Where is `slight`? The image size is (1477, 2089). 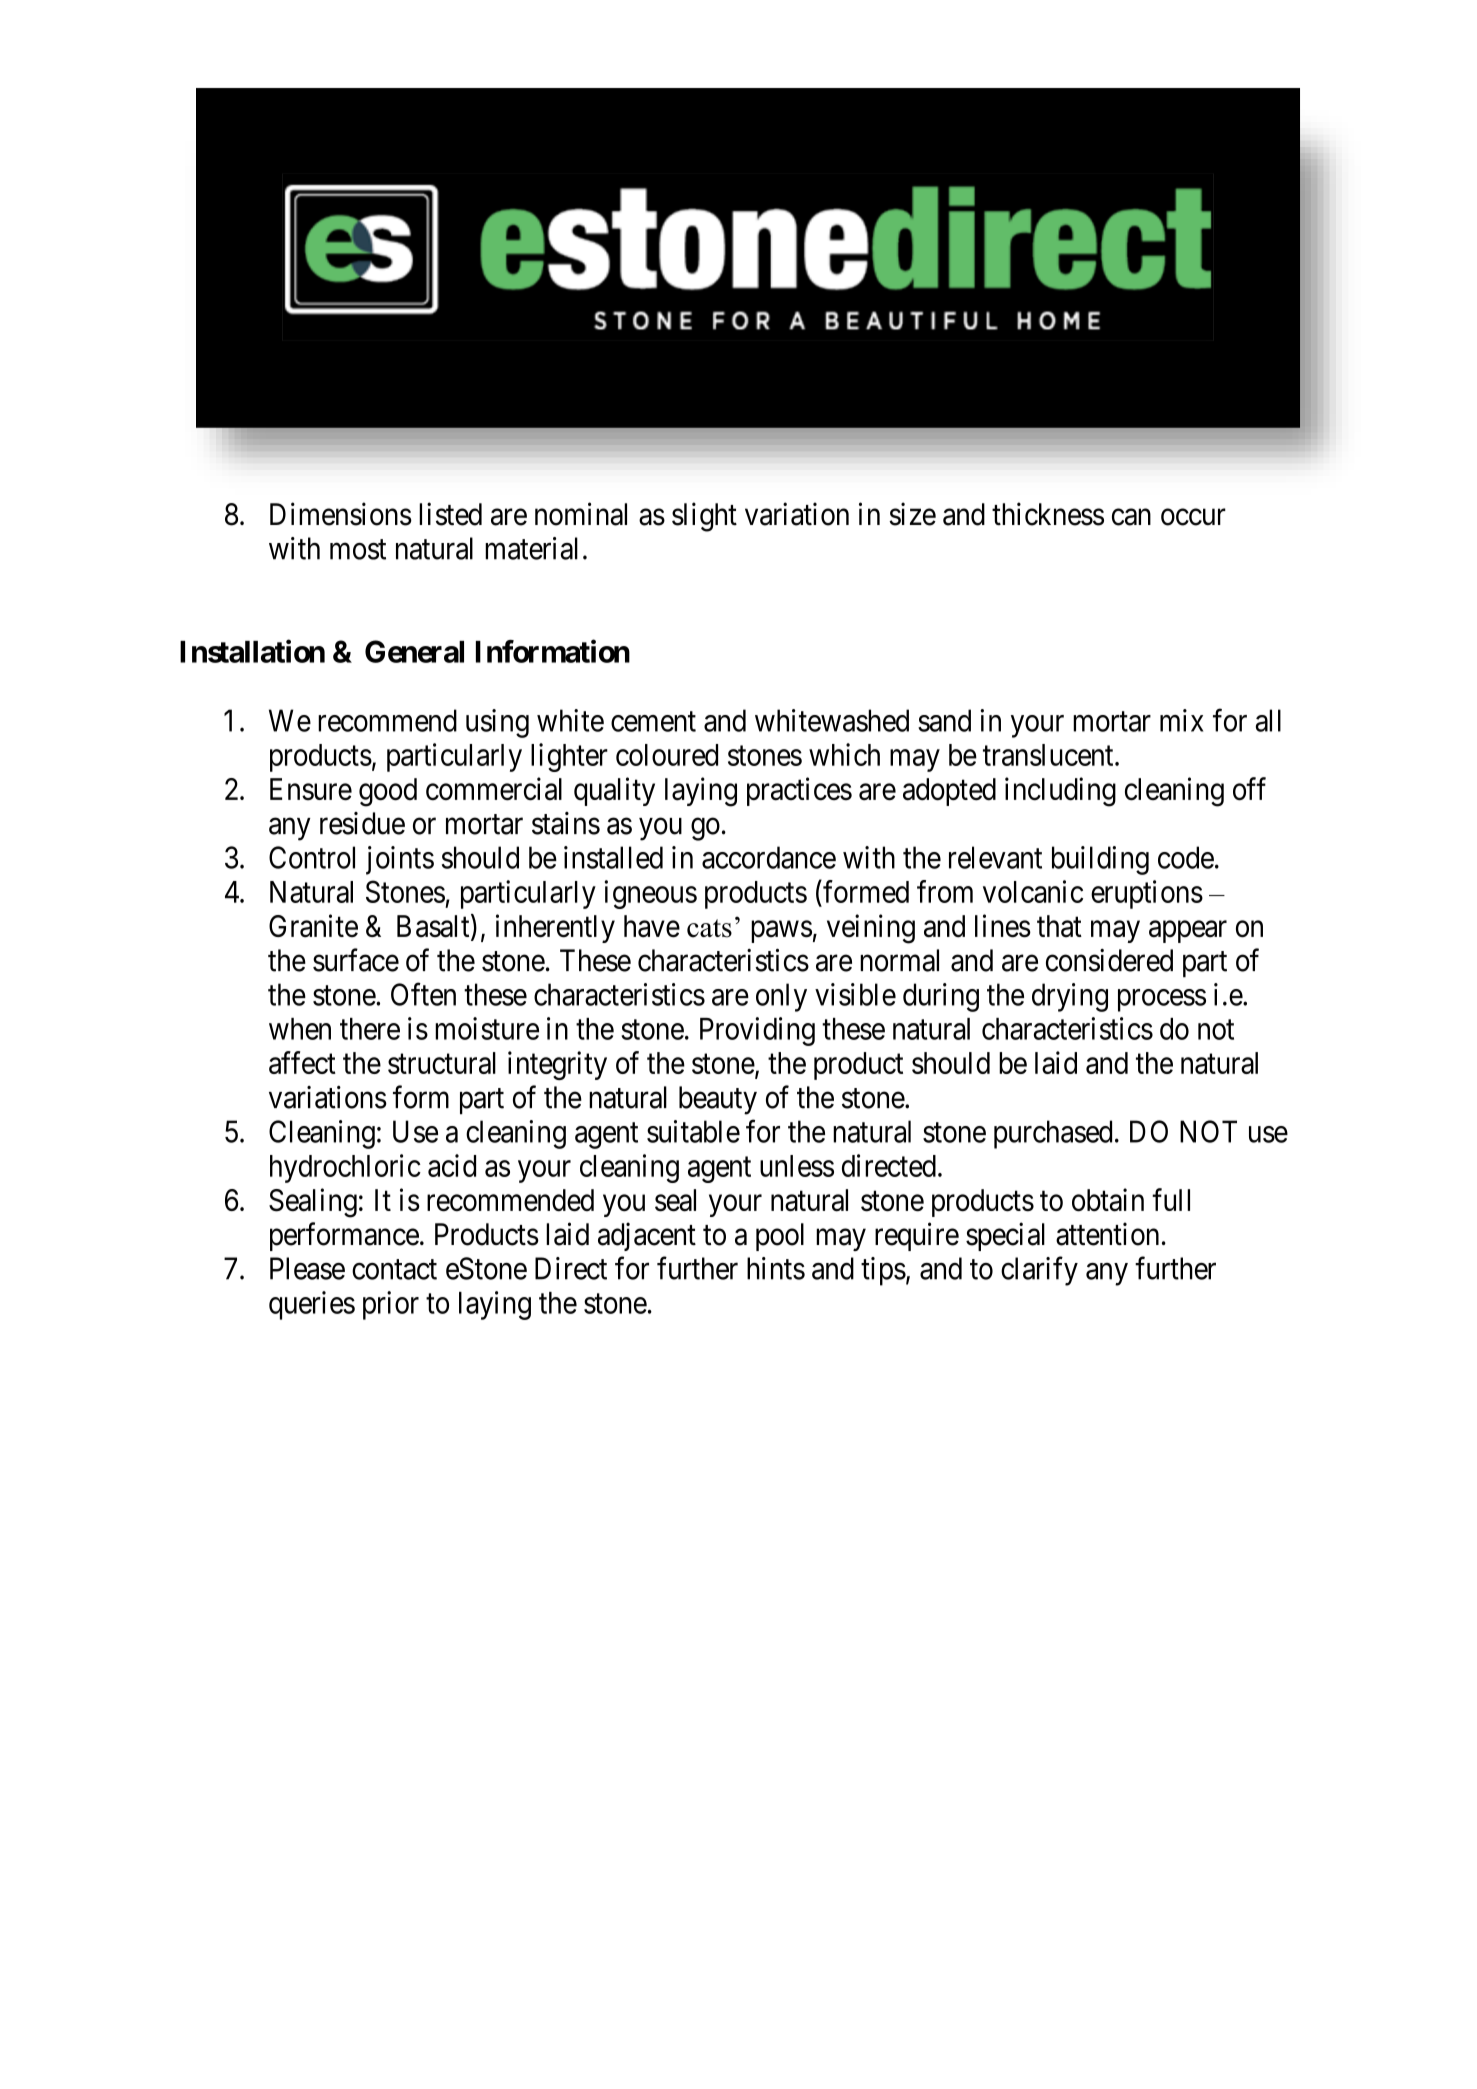 slight is located at coordinates (704, 517).
